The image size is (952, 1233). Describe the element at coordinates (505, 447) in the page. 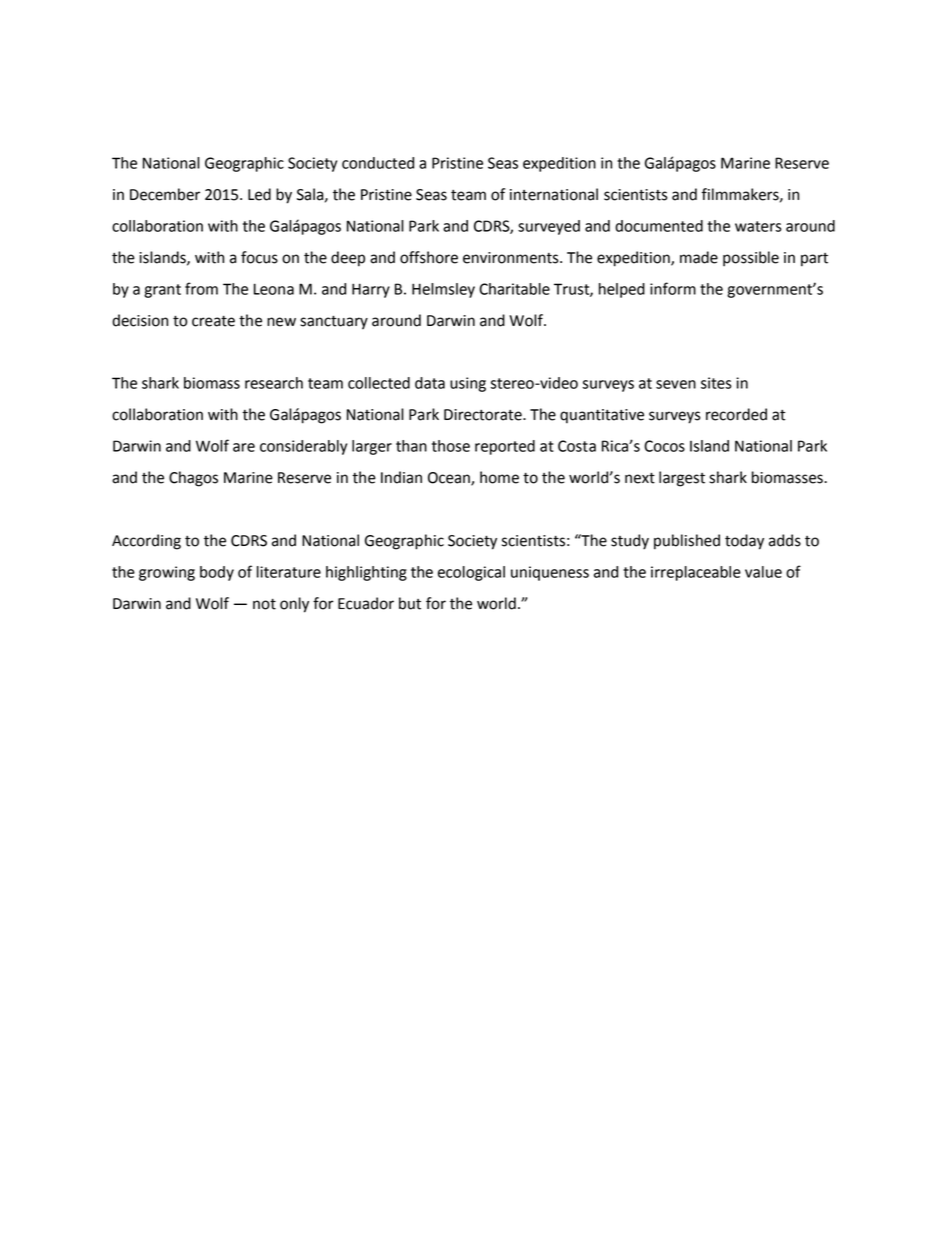

I see `reported` at that location.
